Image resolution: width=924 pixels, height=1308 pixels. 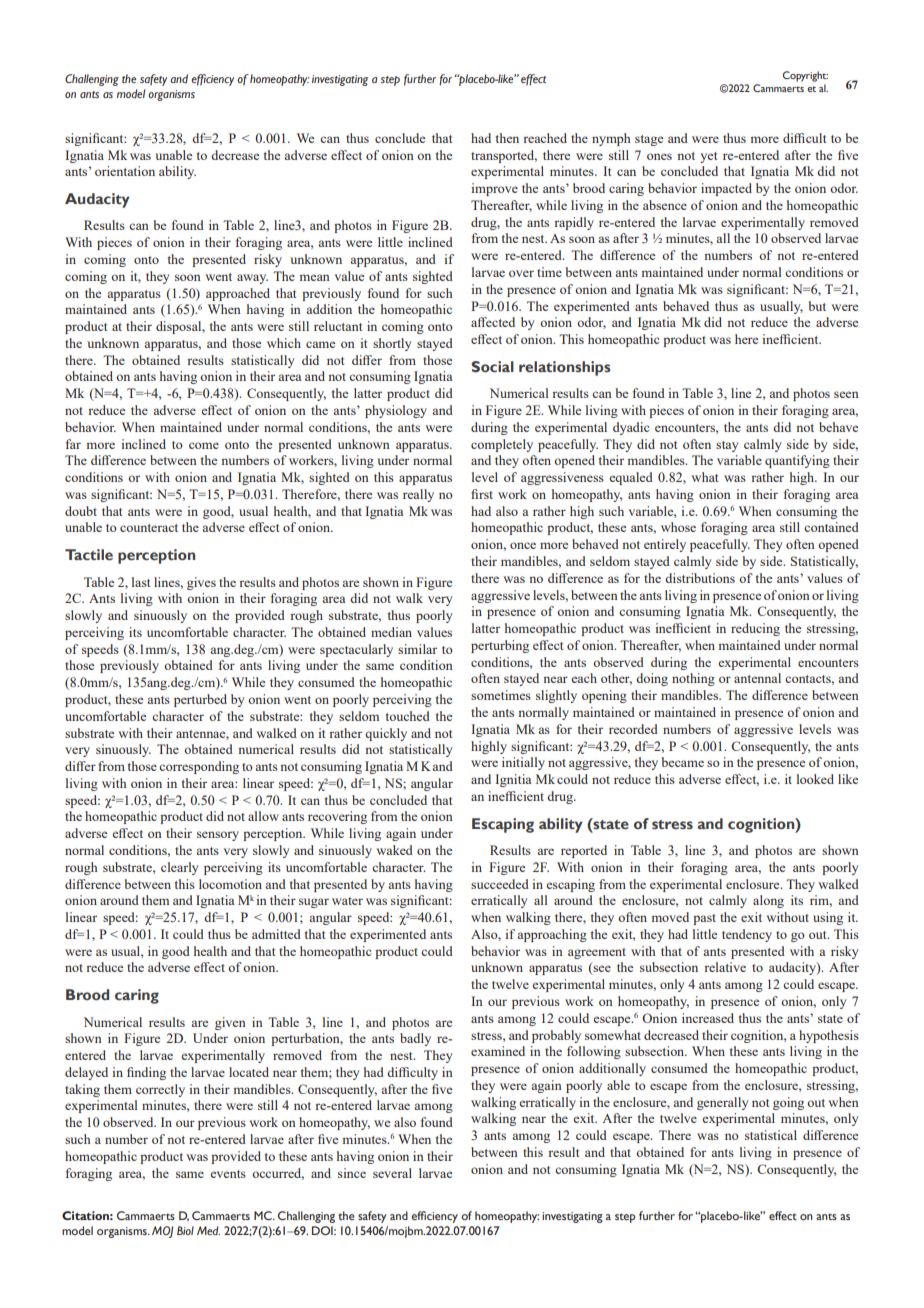 What do you see at coordinates (200, 700) in the document?
I see `perturbed` at bounding box center [200, 700].
